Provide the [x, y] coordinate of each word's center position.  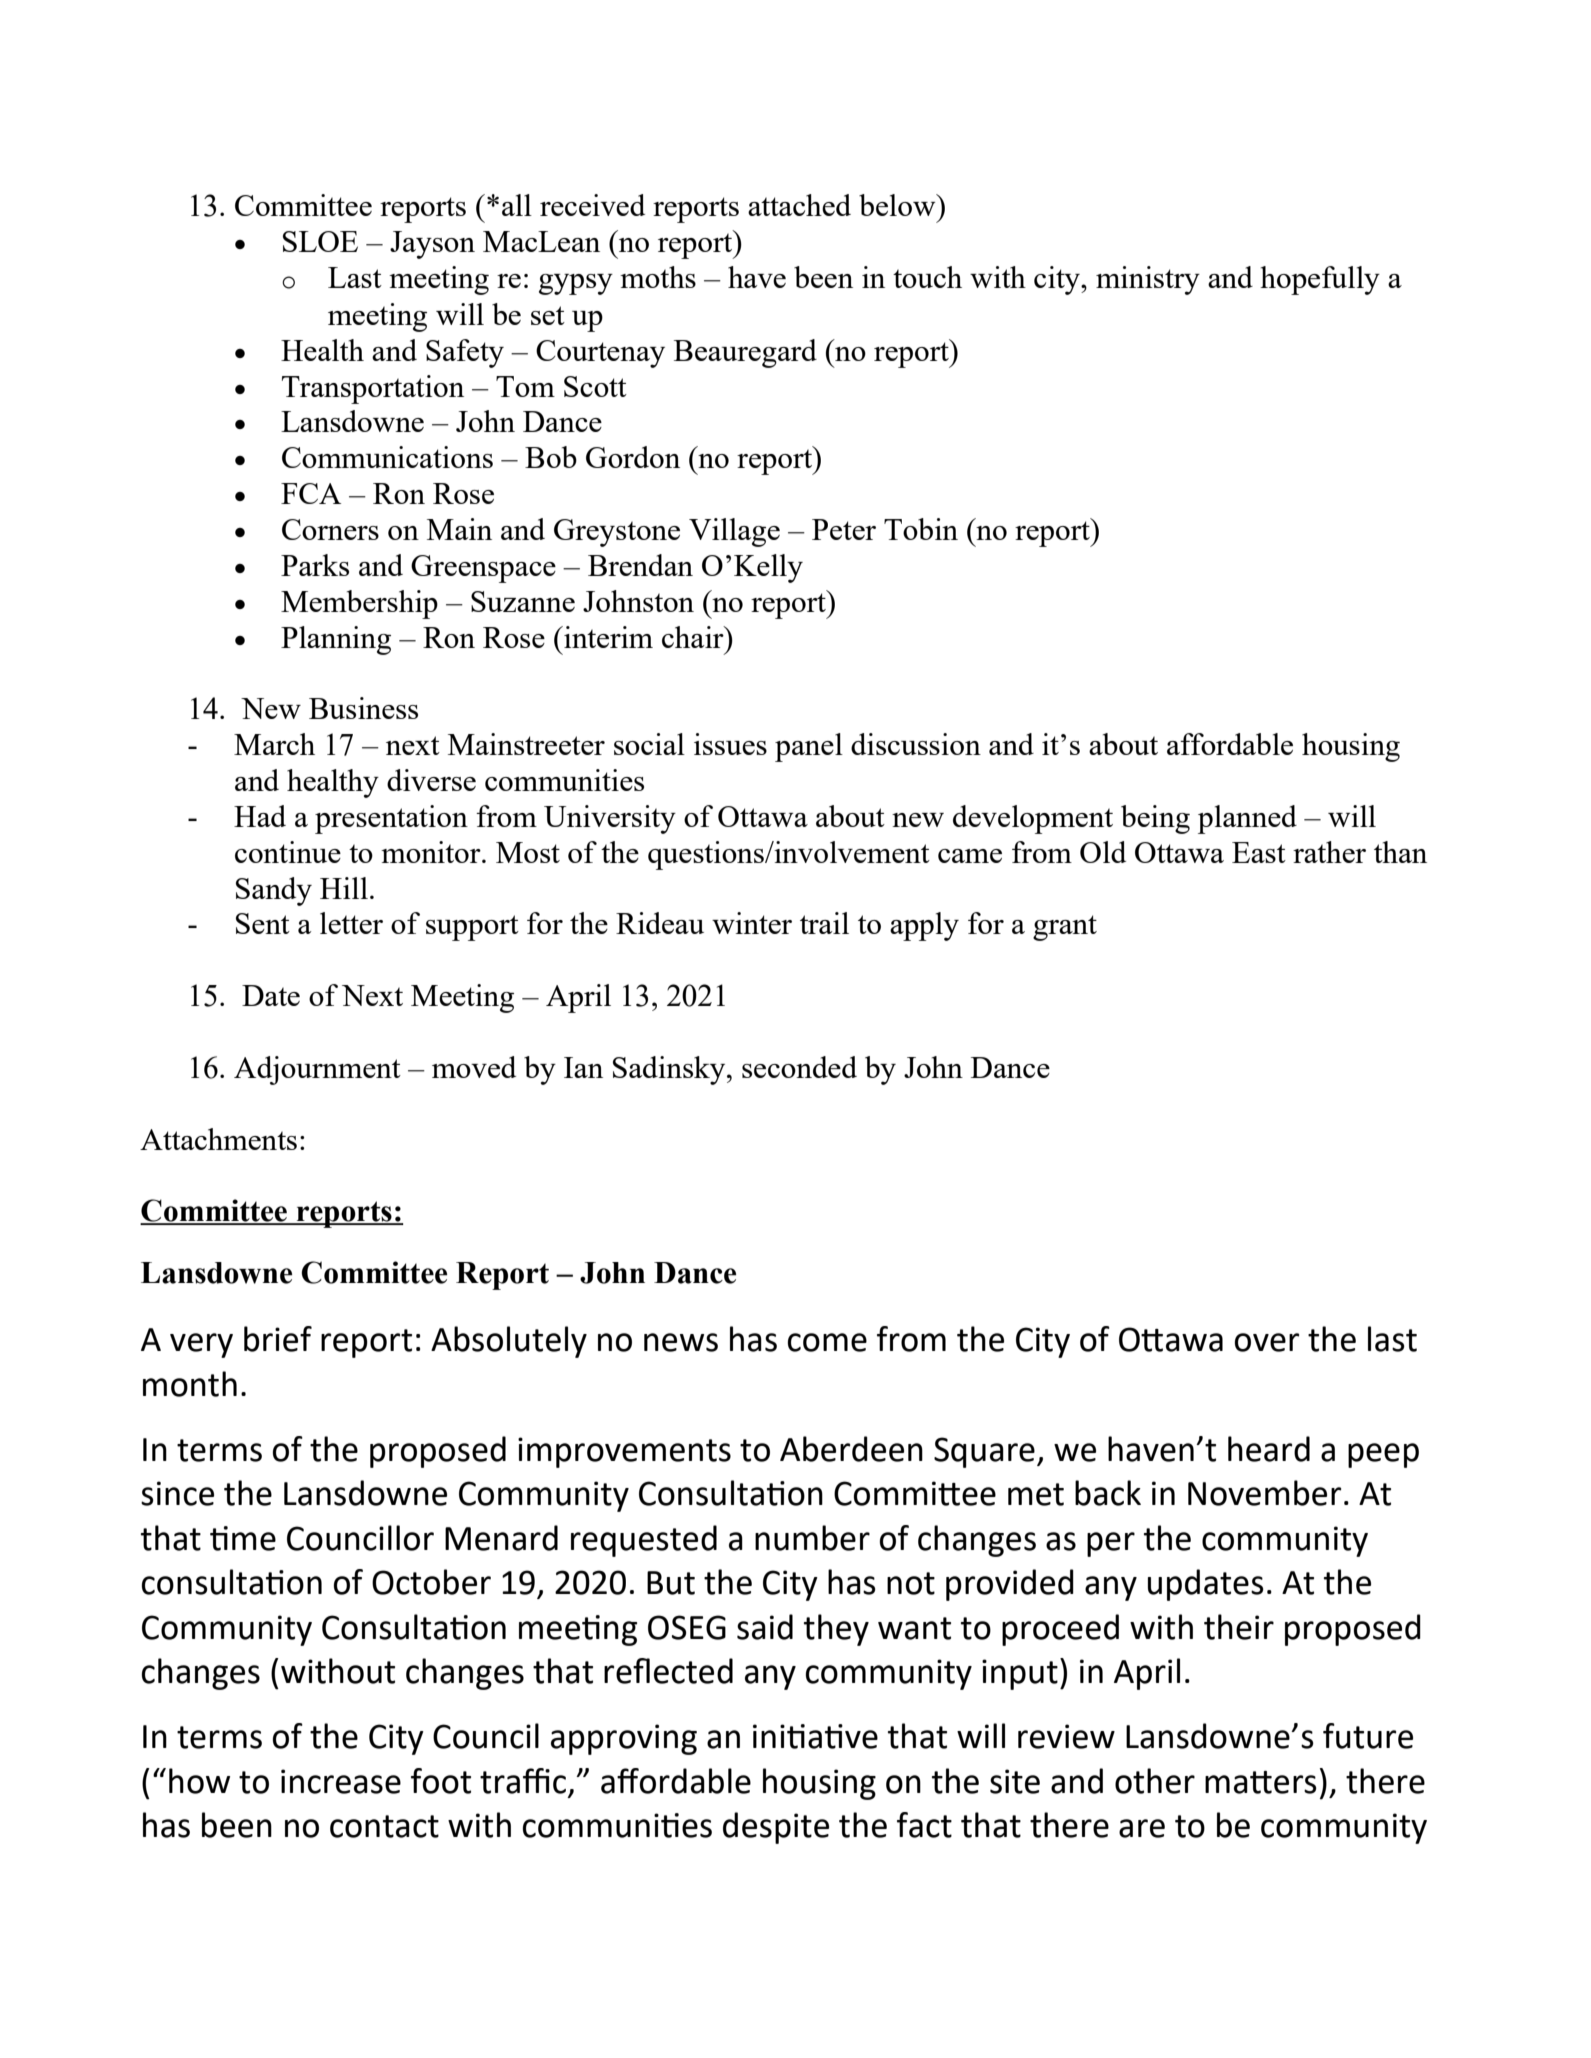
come [827, 1342]
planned [1247, 819]
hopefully [1320, 280]
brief [278, 1339]
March [274, 744]
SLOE [320, 241]
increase [341, 1781]
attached [799, 205]
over [1267, 1342]
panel [809, 747]
